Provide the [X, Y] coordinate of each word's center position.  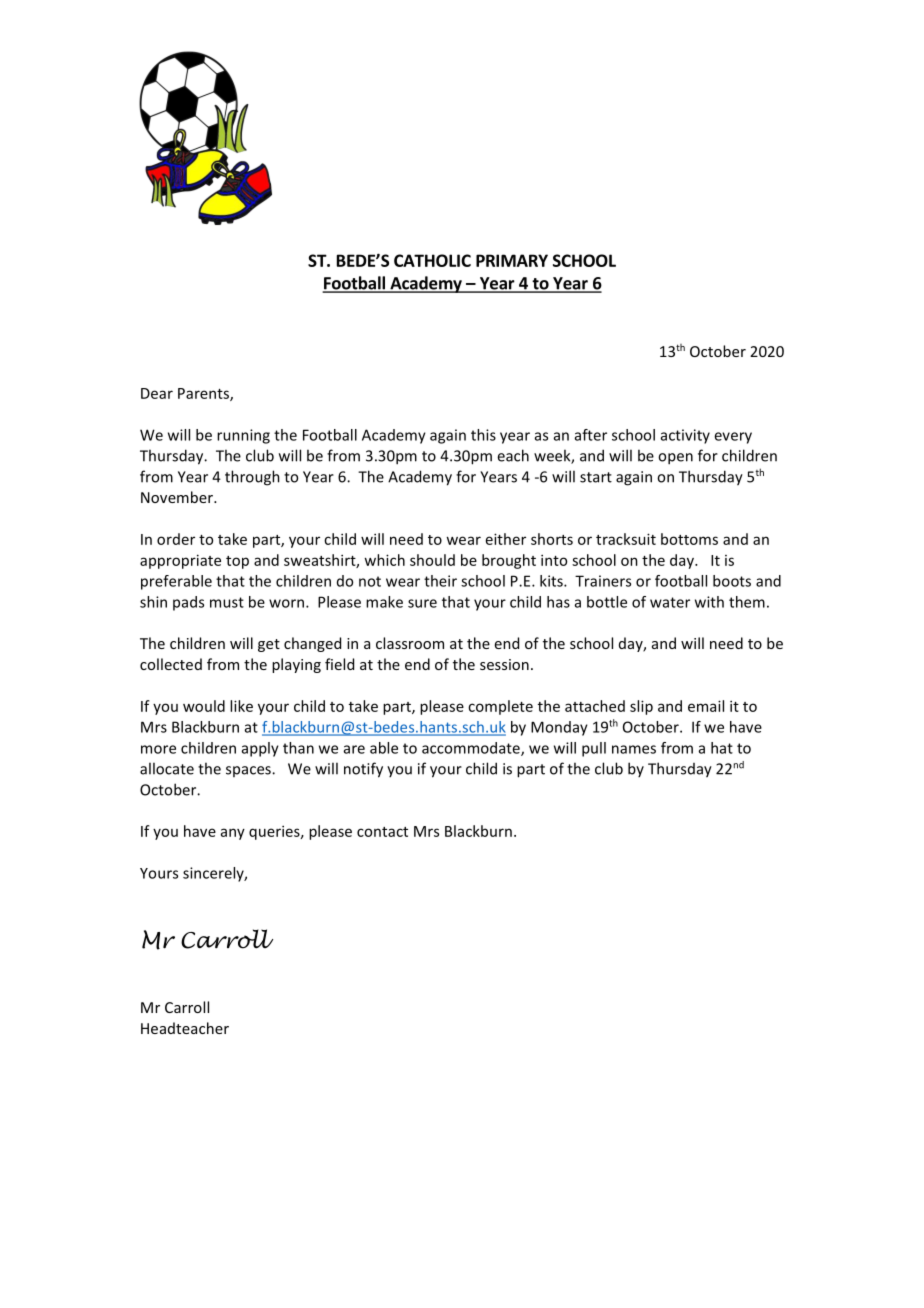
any [233, 834]
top [237, 562]
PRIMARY [512, 260]
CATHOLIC [432, 260]
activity [685, 436]
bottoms [689, 539]
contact [382, 832]
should [432, 560]
